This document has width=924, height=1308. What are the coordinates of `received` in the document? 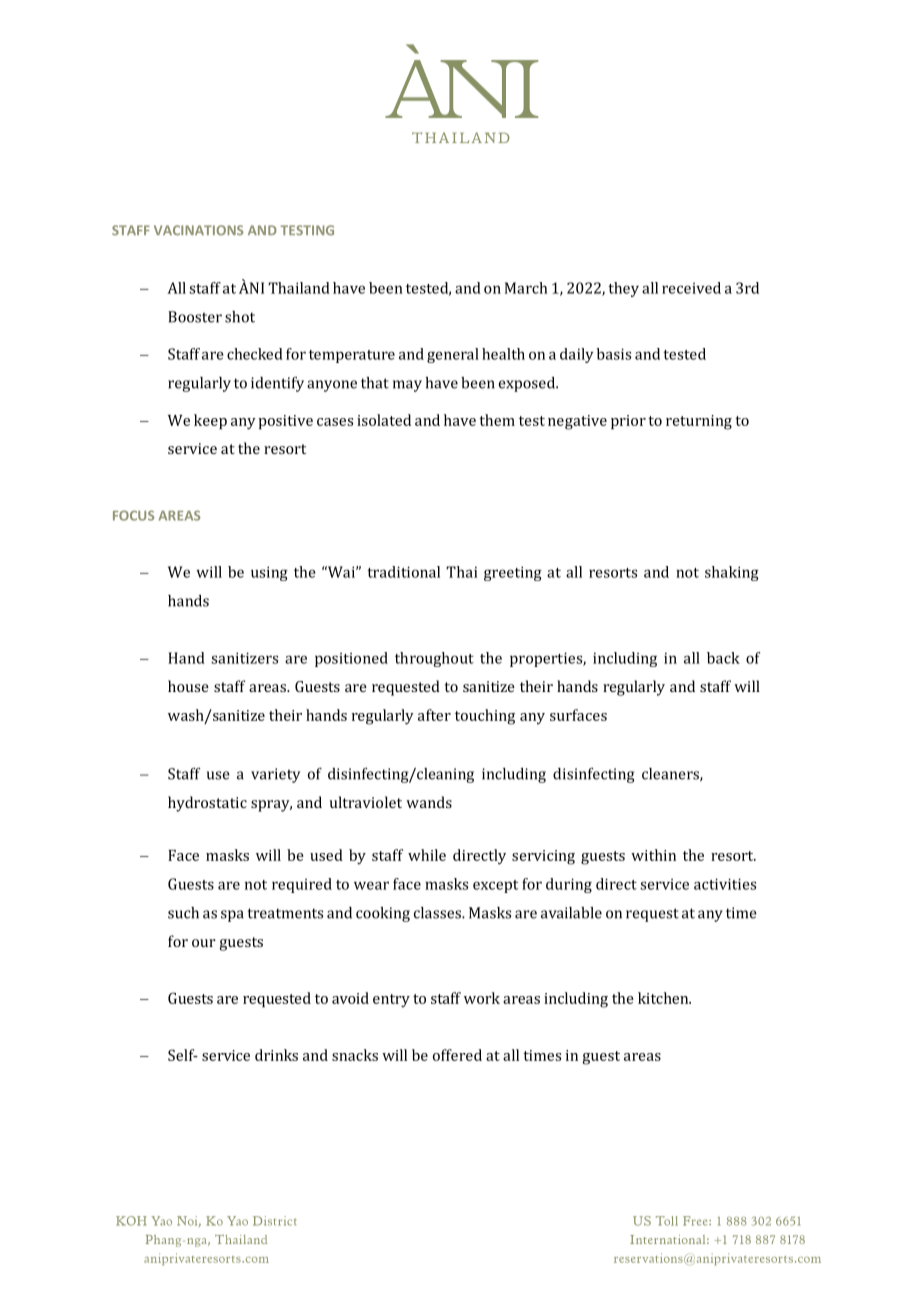 It's located at (691, 288).
